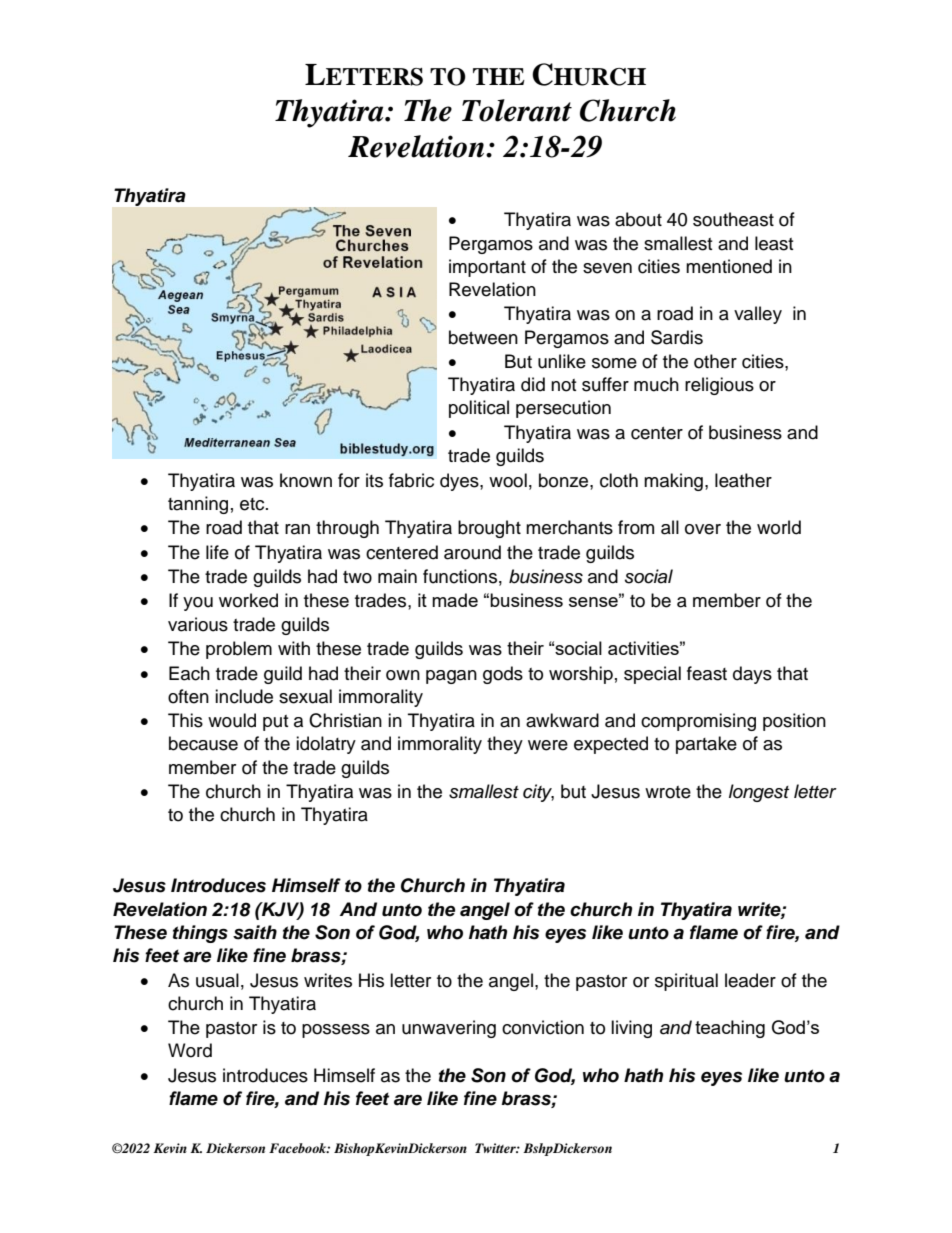 This screenshot has height=1233, width=952. What do you see at coordinates (449, 1029) in the screenshot?
I see `unwavering` at bounding box center [449, 1029].
